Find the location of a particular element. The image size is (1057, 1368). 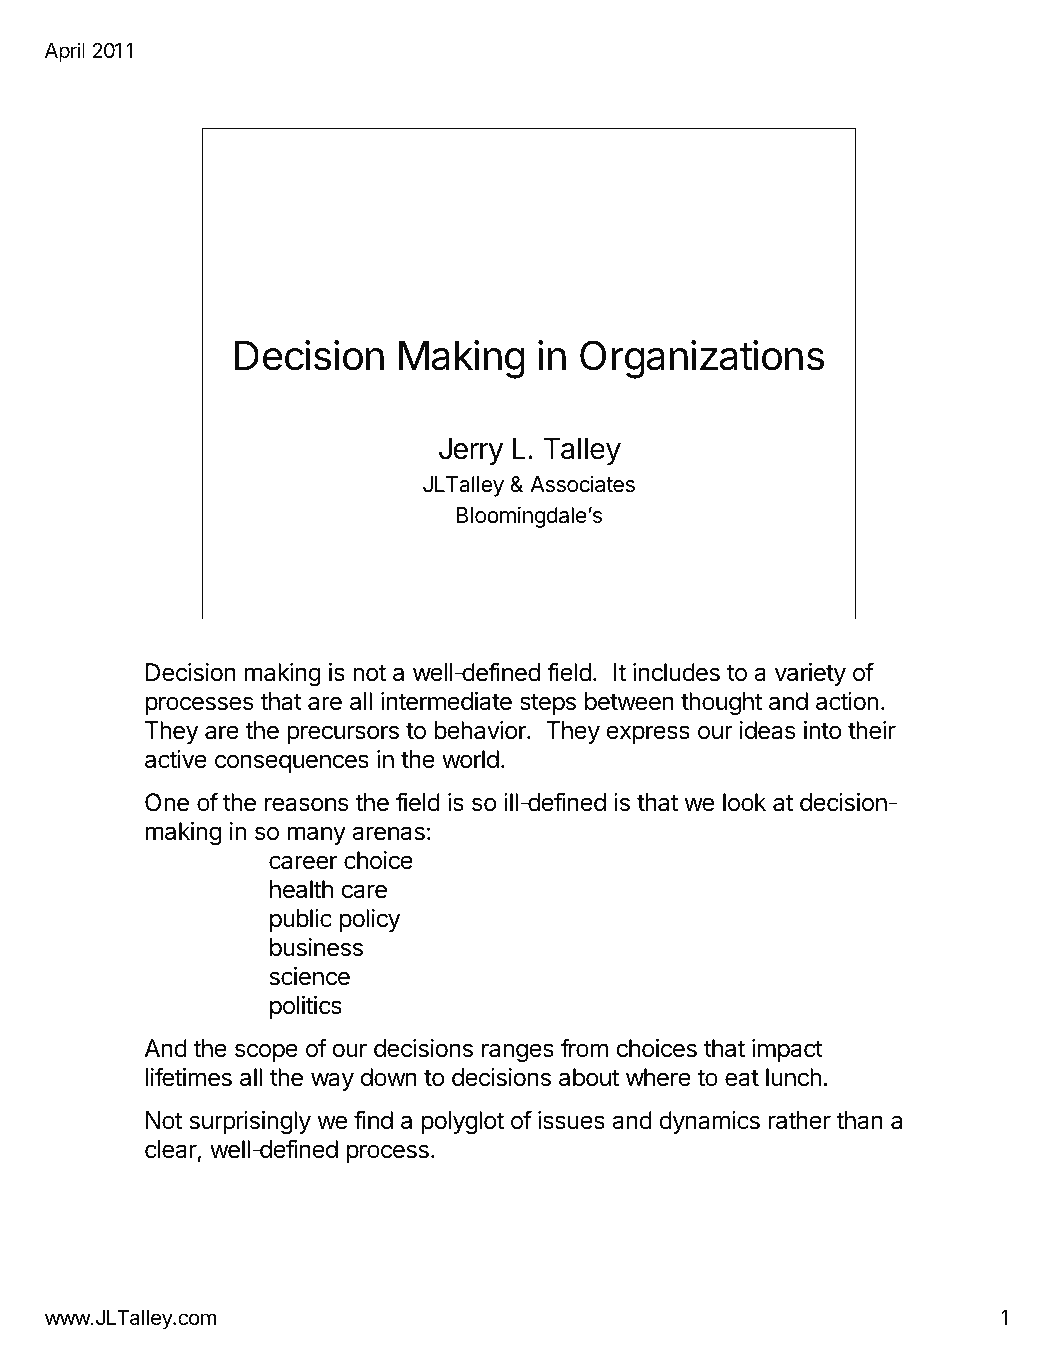

ideas is located at coordinates (768, 730).
